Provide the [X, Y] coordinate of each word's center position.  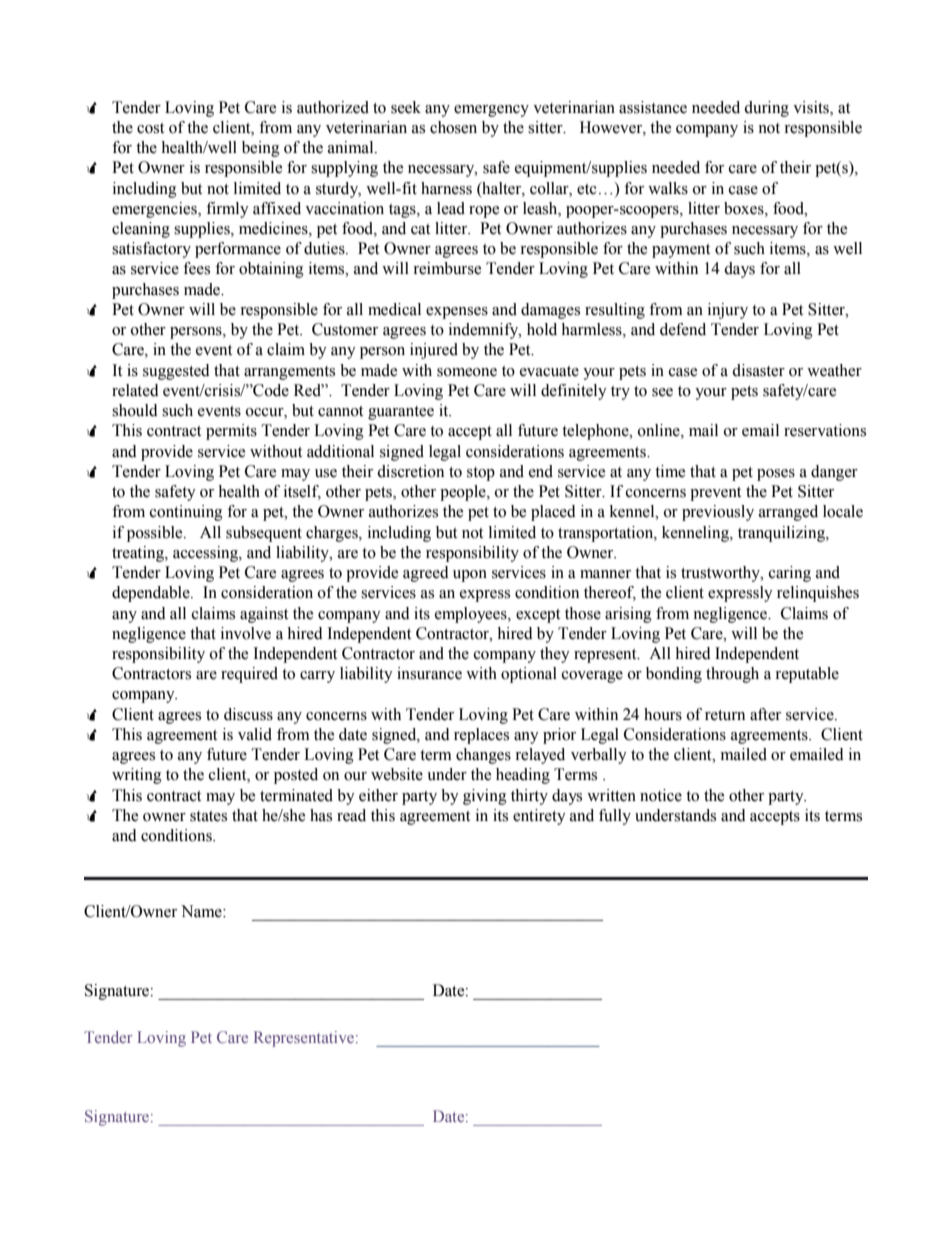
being [261, 149]
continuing [186, 513]
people [464, 493]
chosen [453, 127]
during [766, 109]
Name [202, 911]
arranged [788, 513]
